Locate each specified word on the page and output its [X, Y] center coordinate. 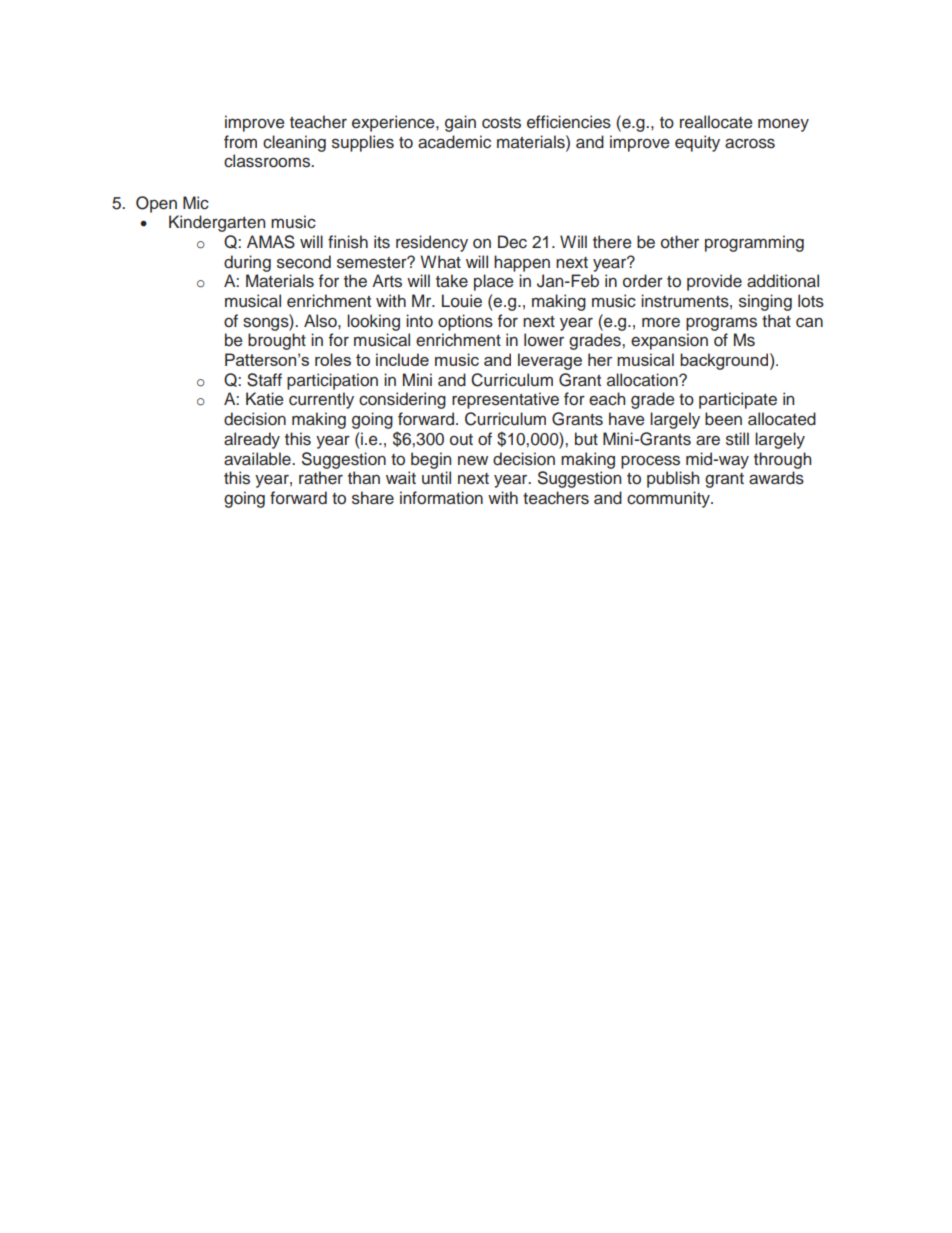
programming [754, 243]
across [750, 143]
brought [277, 341]
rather [321, 478]
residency [432, 243]
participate [738, 400]
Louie [462, 301]
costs [501, 123]
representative [505, 400]
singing [765, 302]
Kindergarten [217, 223]
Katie [265, 399]
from [240, 142]
